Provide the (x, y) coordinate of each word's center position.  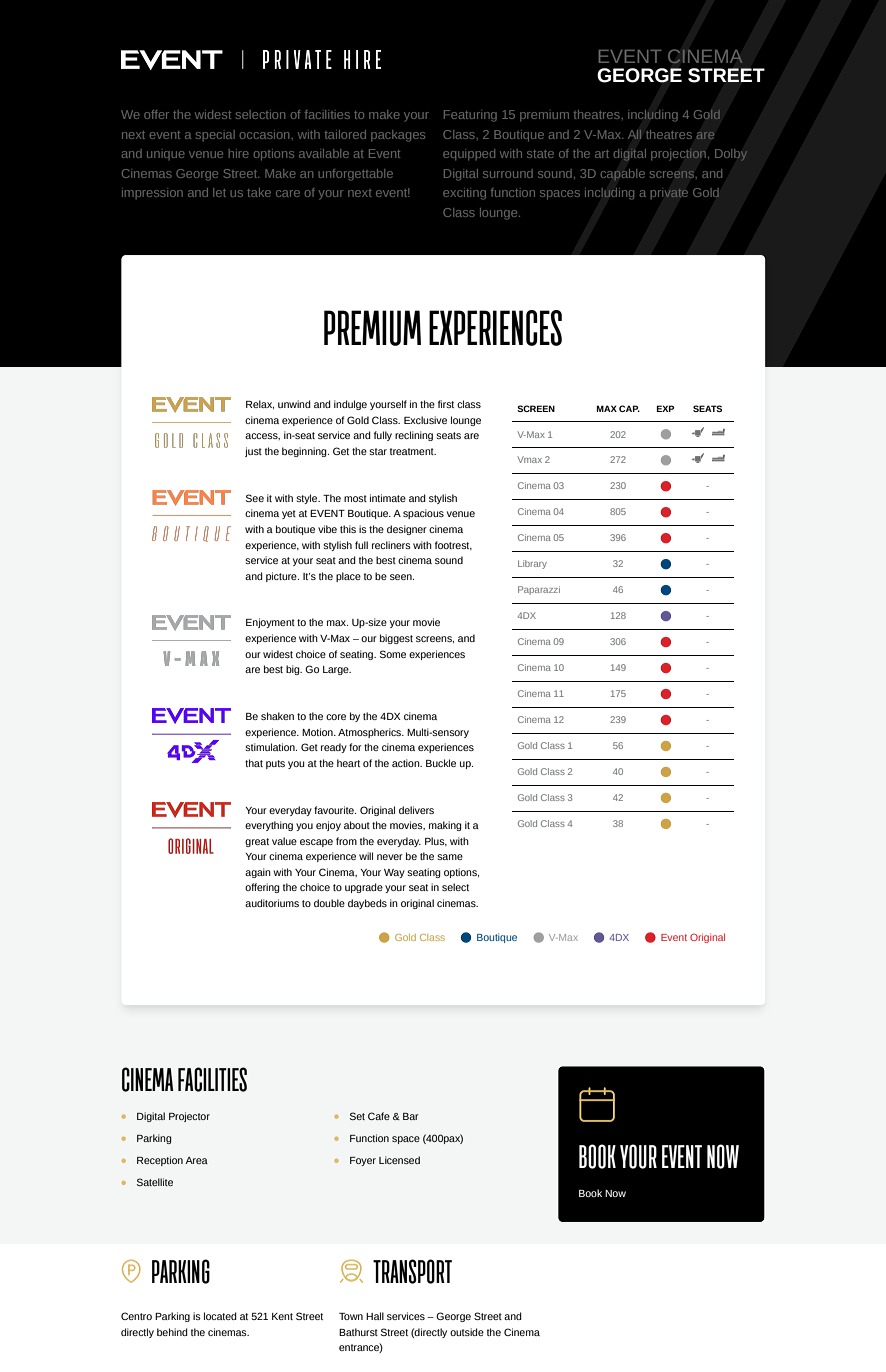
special (215, 135)
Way (394, 873)
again (258, 873)
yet (289, 514)
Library (532, 564)
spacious (423, 514)
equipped (469, 155)
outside (467, 1332)
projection (678, 155)
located (220, 1316)
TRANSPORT (412, 1271)
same (450, 857)
